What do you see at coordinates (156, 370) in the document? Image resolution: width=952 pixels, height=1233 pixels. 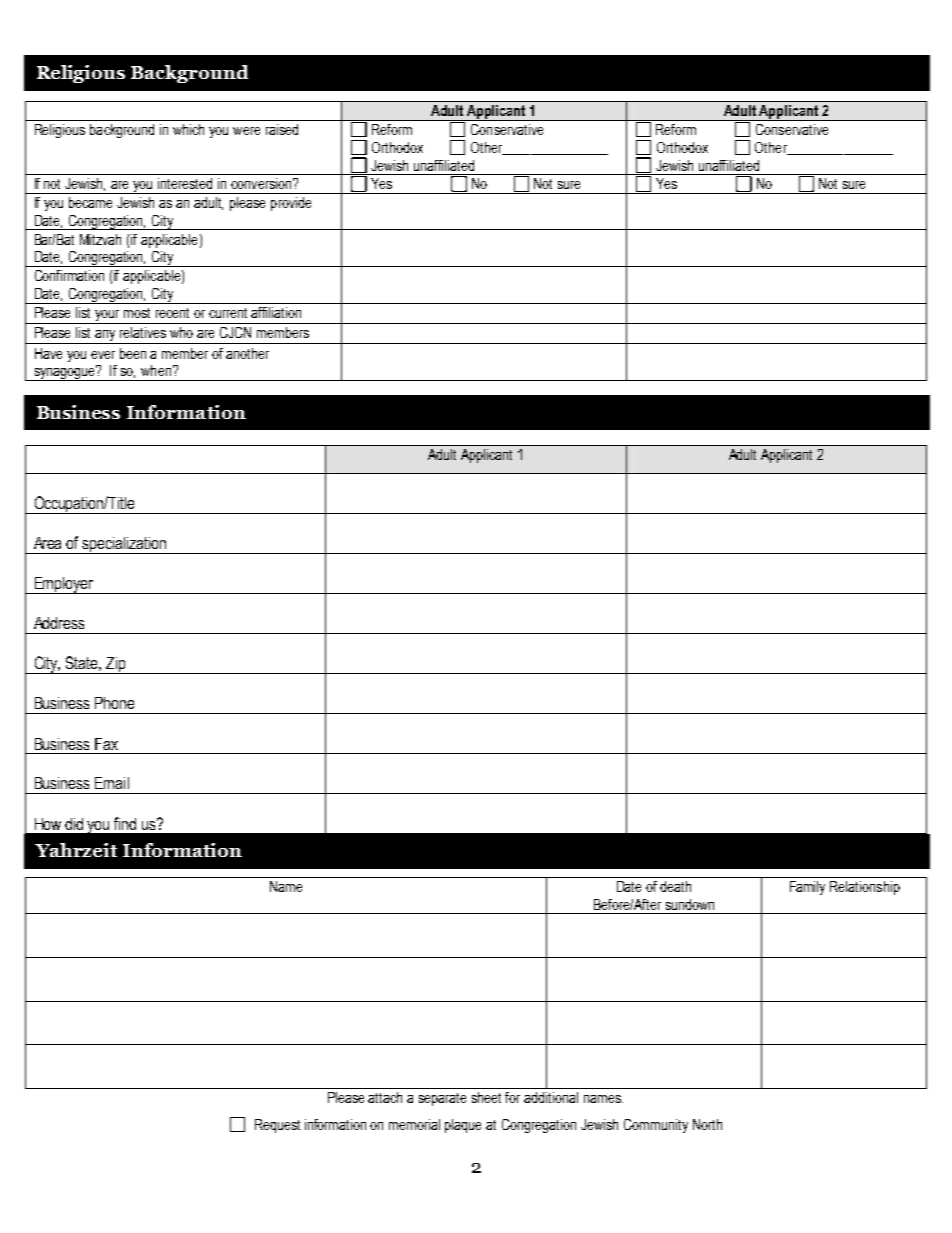 I see `when` at bounding box center [156, 370].
